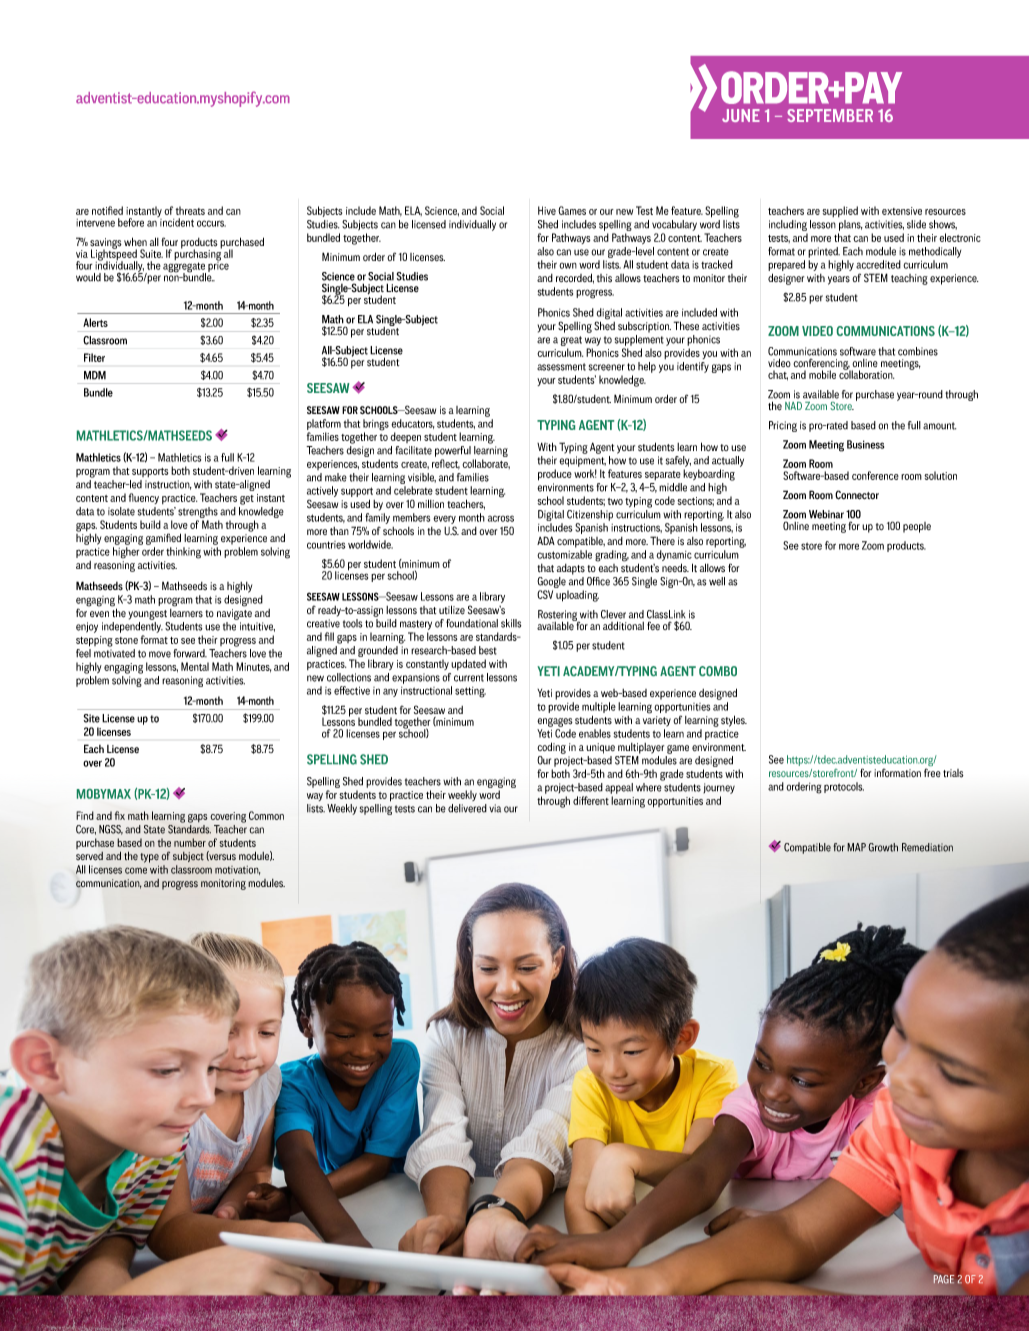 This screenshot has width=1029, height=1331. Describe the element at coordinates (547, 210) in the screenshot. I see `Hive` at that location.
